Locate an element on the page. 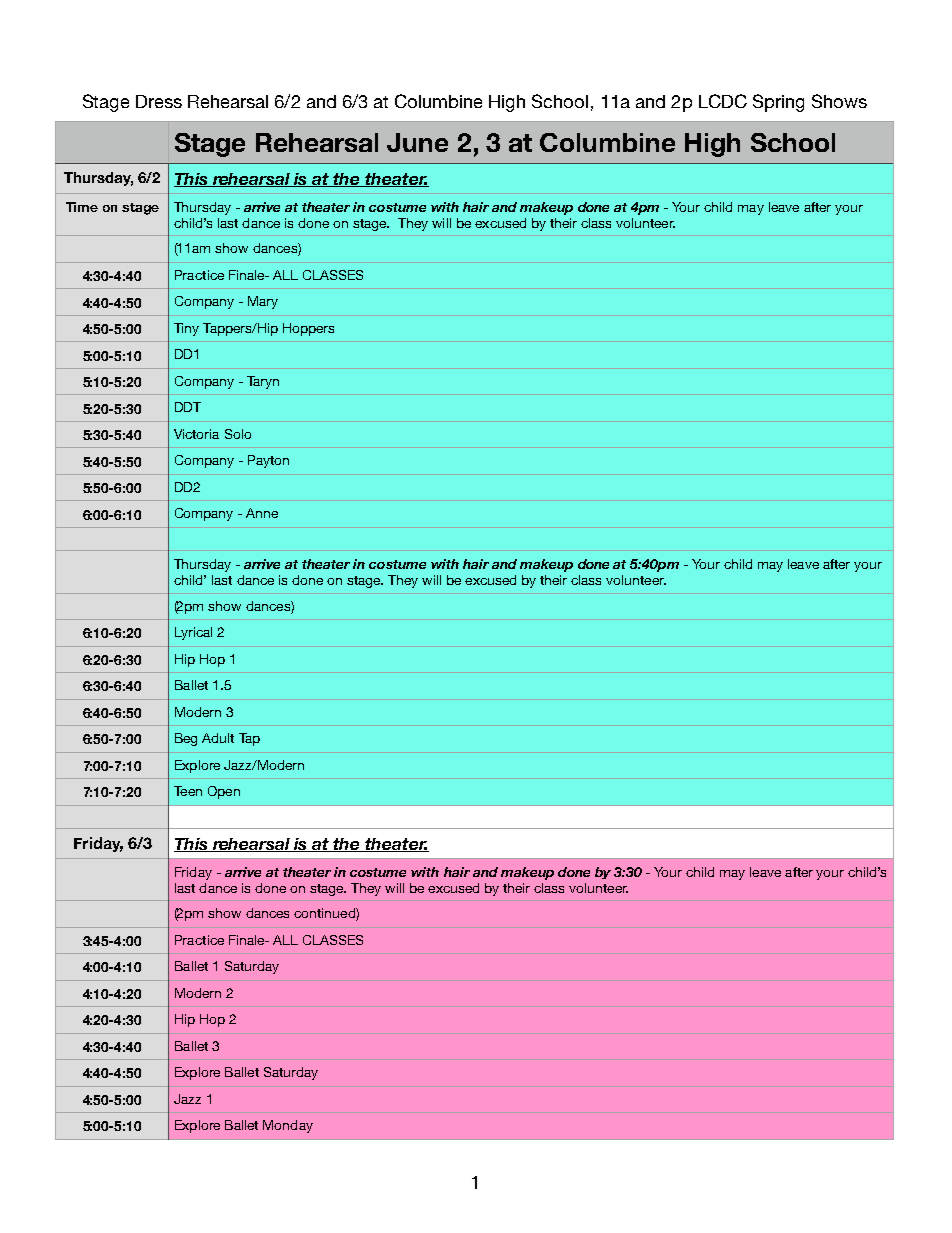  June is located at coordinates (417, 142).
